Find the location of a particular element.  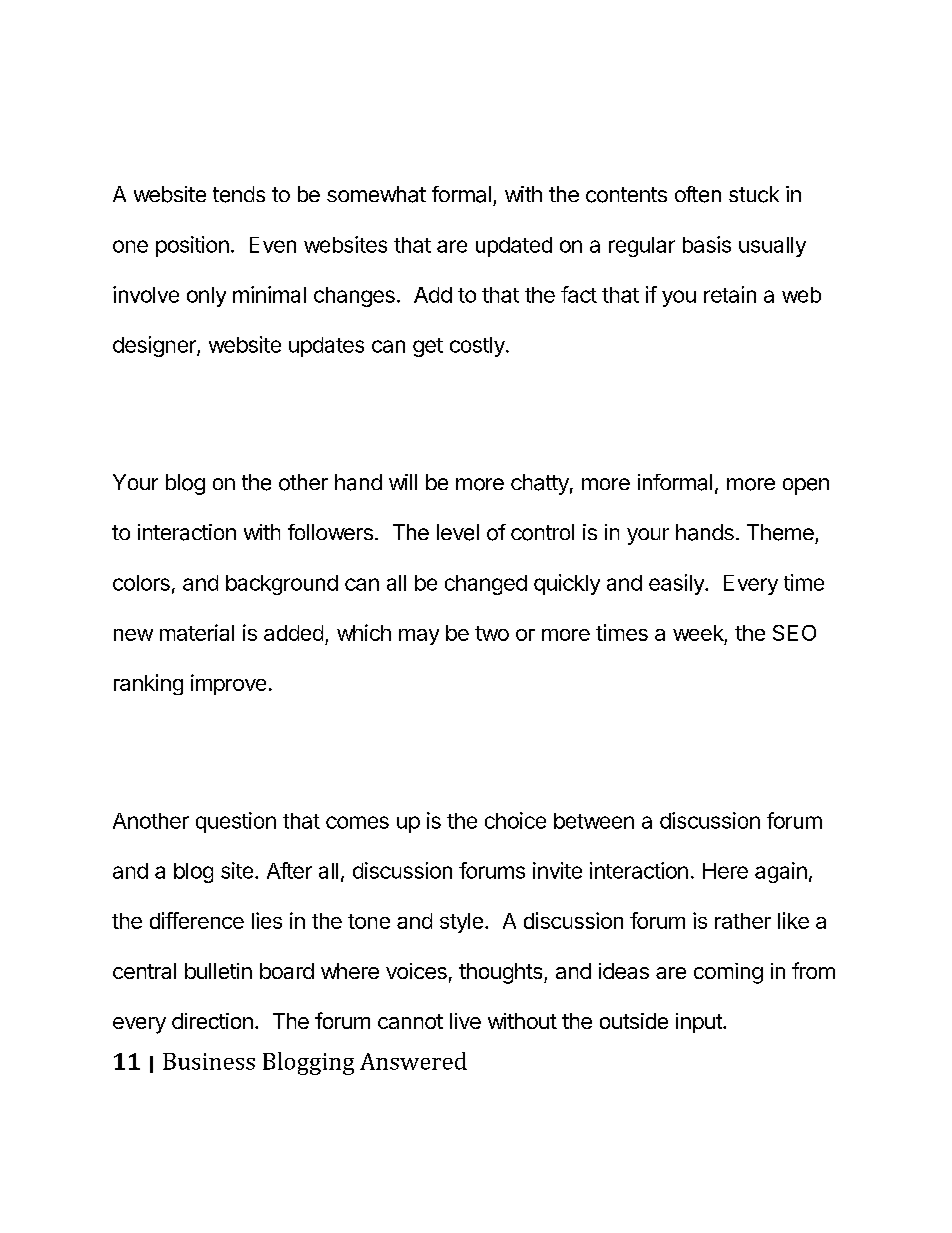

position is located at coordinates (192, 246).
